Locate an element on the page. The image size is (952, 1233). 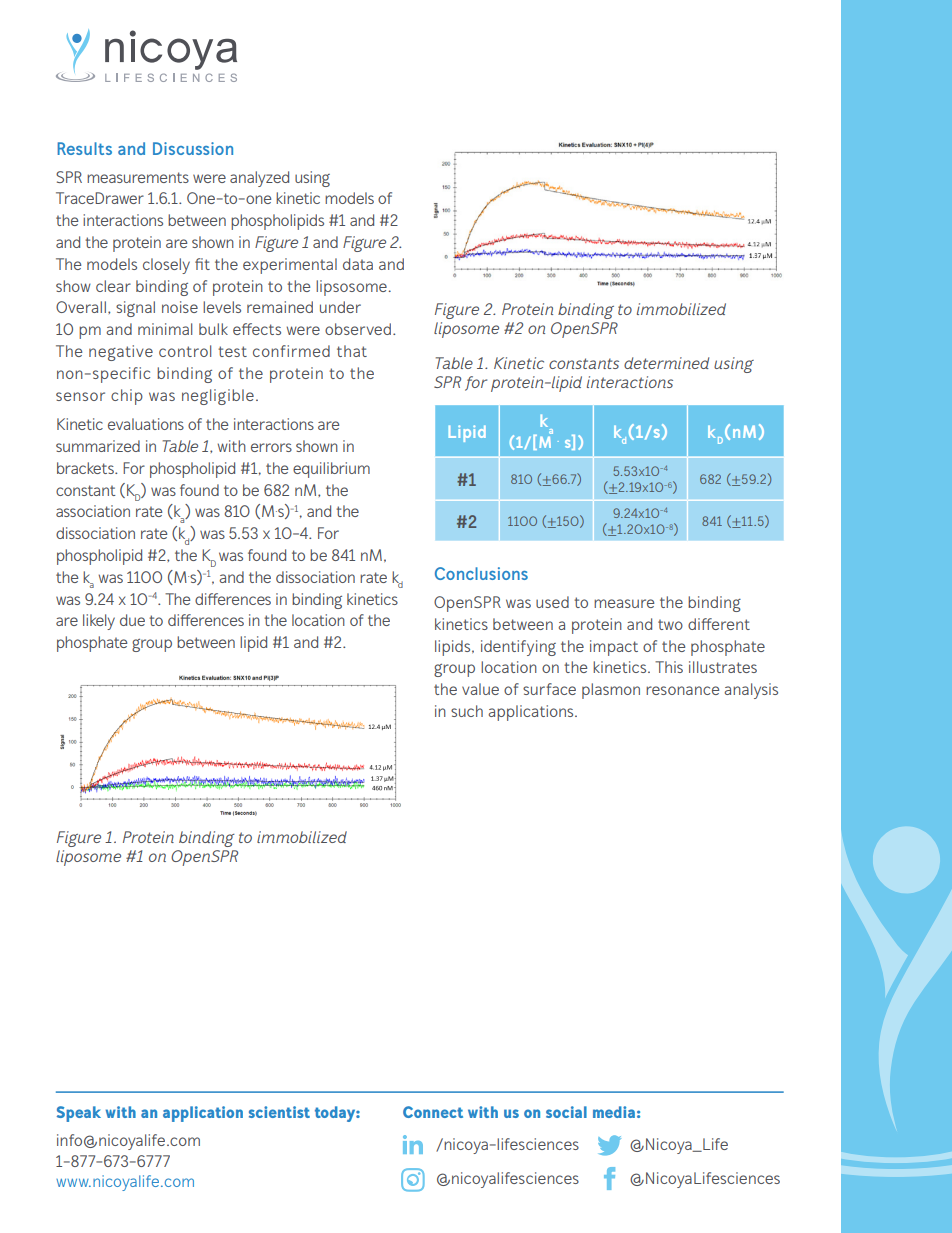
such is located at coordinates (467, 711).
